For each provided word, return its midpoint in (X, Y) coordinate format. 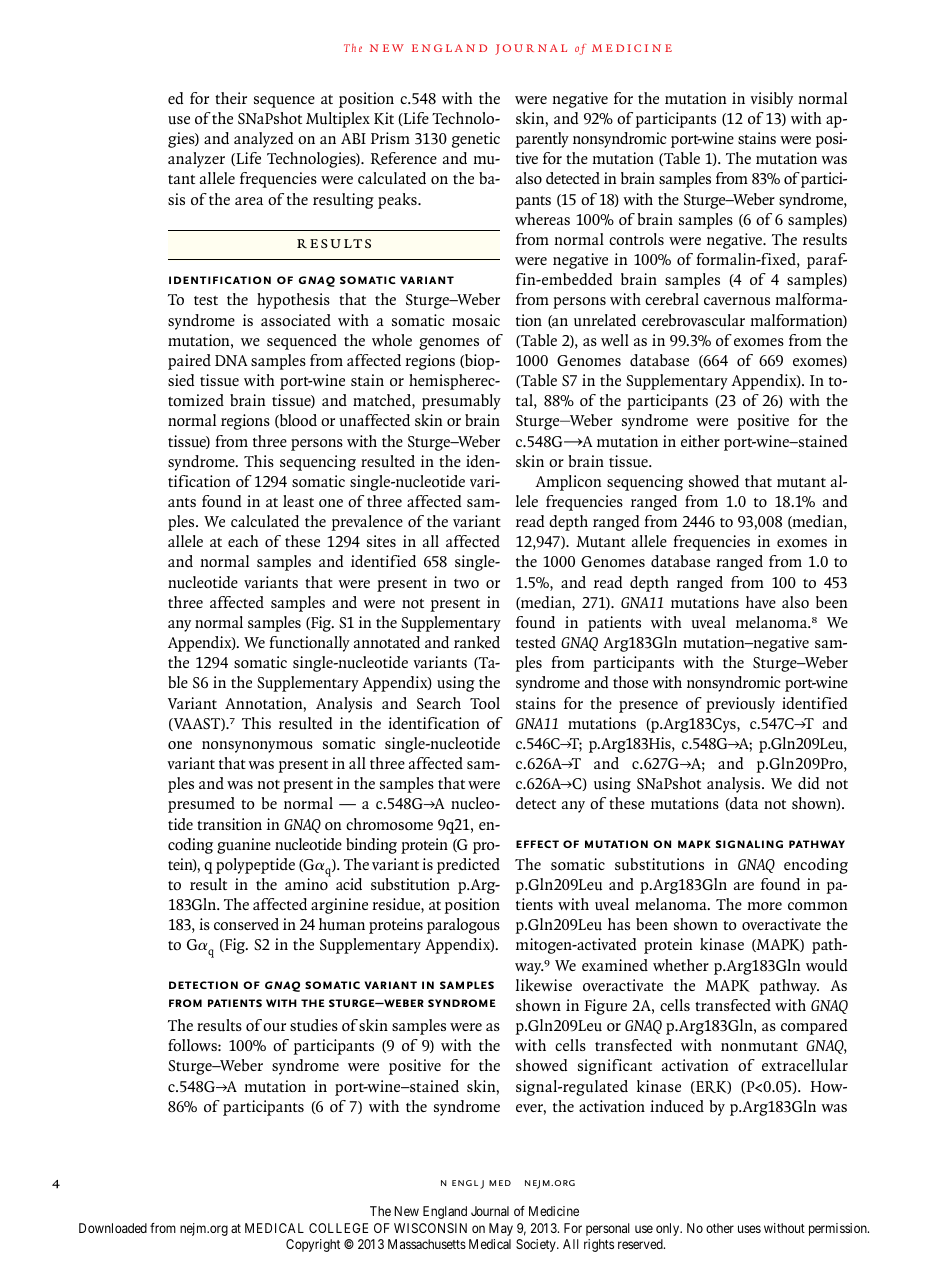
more (764, 906)
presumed (201, 805)
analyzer (196, 160)
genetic (476, 140)
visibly (771, 100)
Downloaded (113, 1228)
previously (740, 705)
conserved (246, 924)
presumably (461, 402)
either (700, 441)
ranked (477, 642)
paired (189, 362)
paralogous (463, 926)
